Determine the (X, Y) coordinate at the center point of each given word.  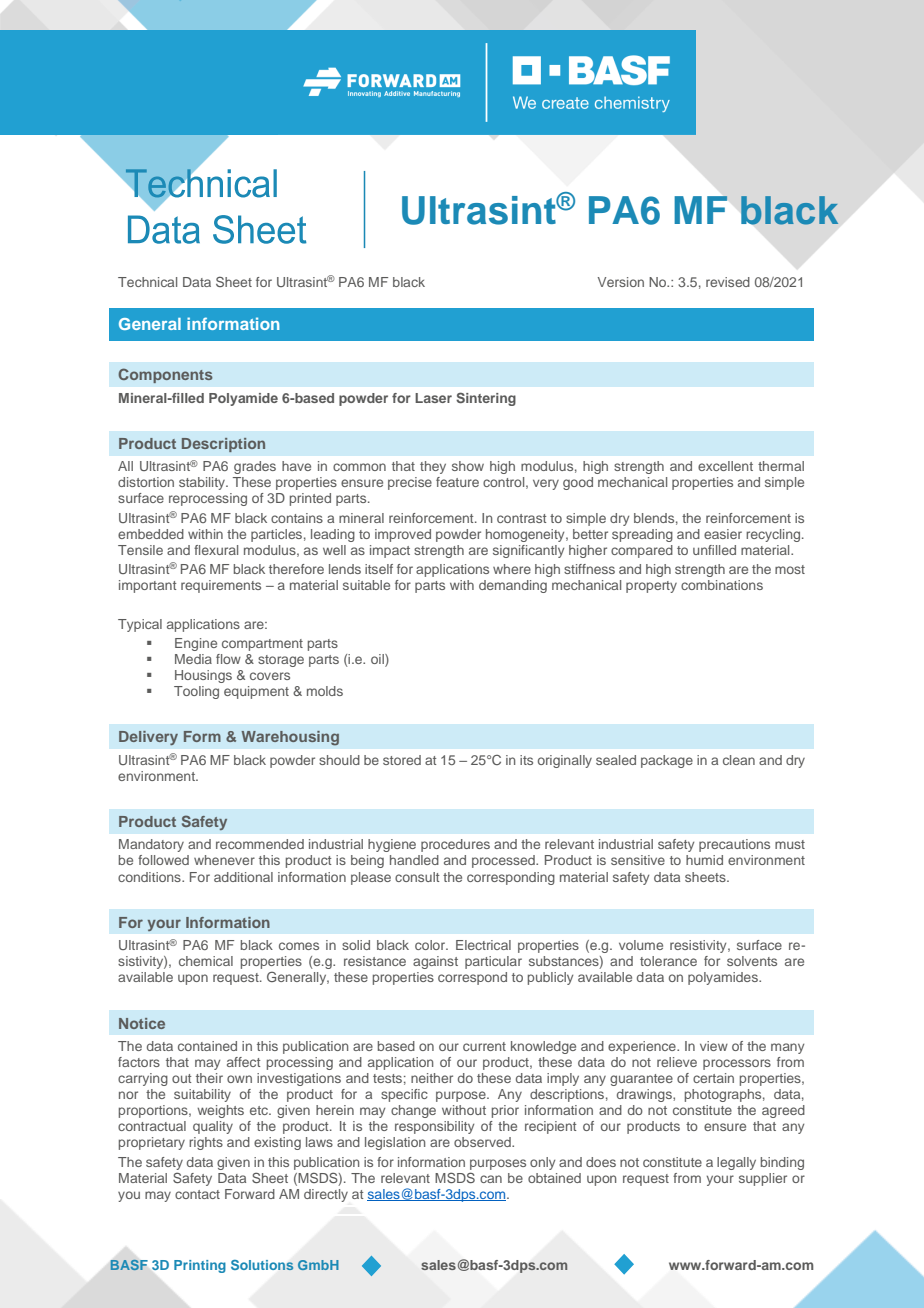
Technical (147, 282)
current (484, 1046)
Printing (200, 1266)
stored (402, 760)
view (714, 1046)
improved (403, 535)
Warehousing (290, 738)
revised (728, 282)
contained (207, 1046)
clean (739, 760)
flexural (216, 550)
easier (723, 534)
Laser (433, 398)
